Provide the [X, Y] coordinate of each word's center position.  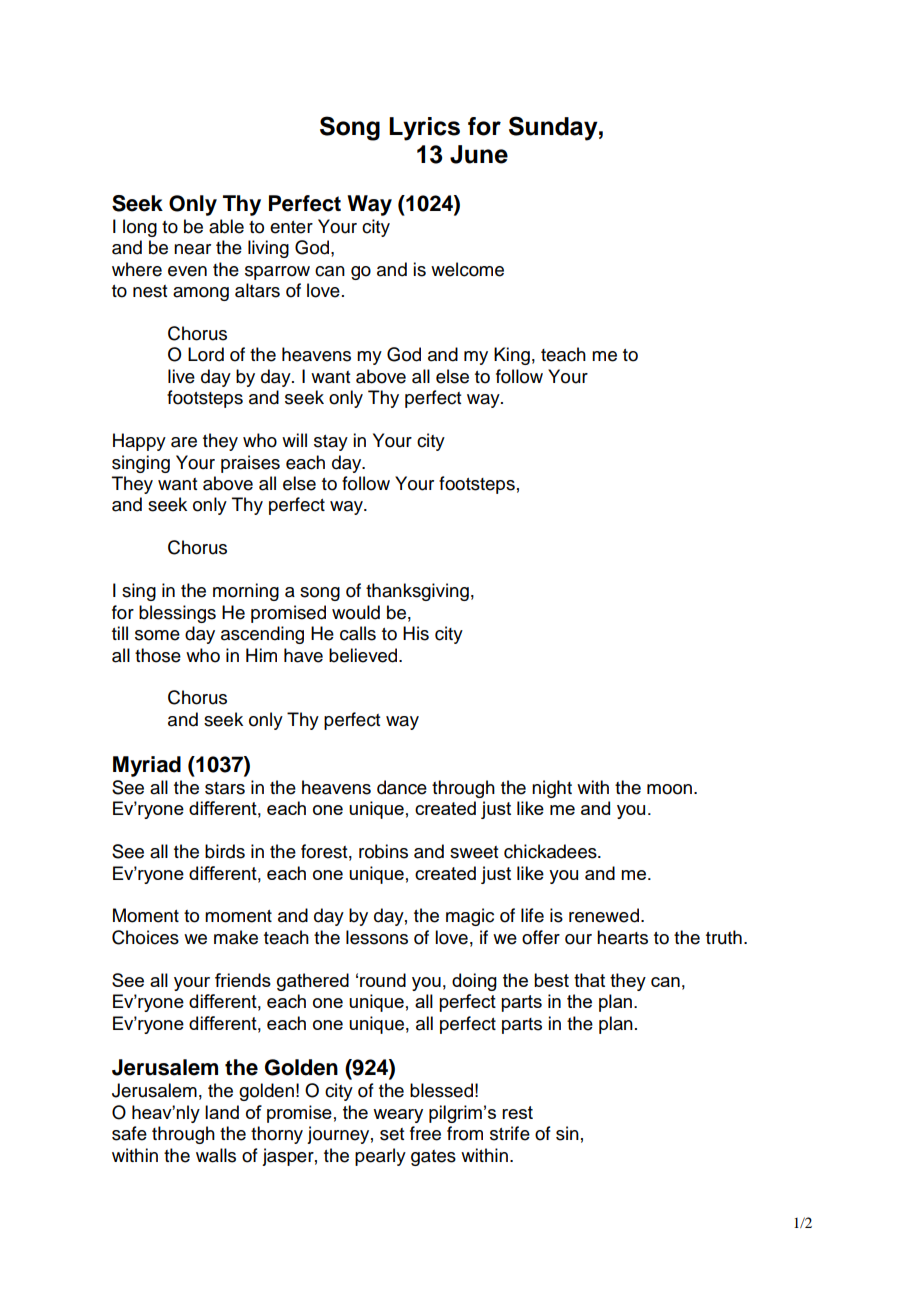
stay [331, 443]
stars [225, 788]
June [479, 154]
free [425, 1133]
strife [510, 1133]
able [226, 226]
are [184, 442]
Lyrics [424, 129]
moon [669, 789]
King [512, 356]
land [222, 1112]
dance [402, 787]
